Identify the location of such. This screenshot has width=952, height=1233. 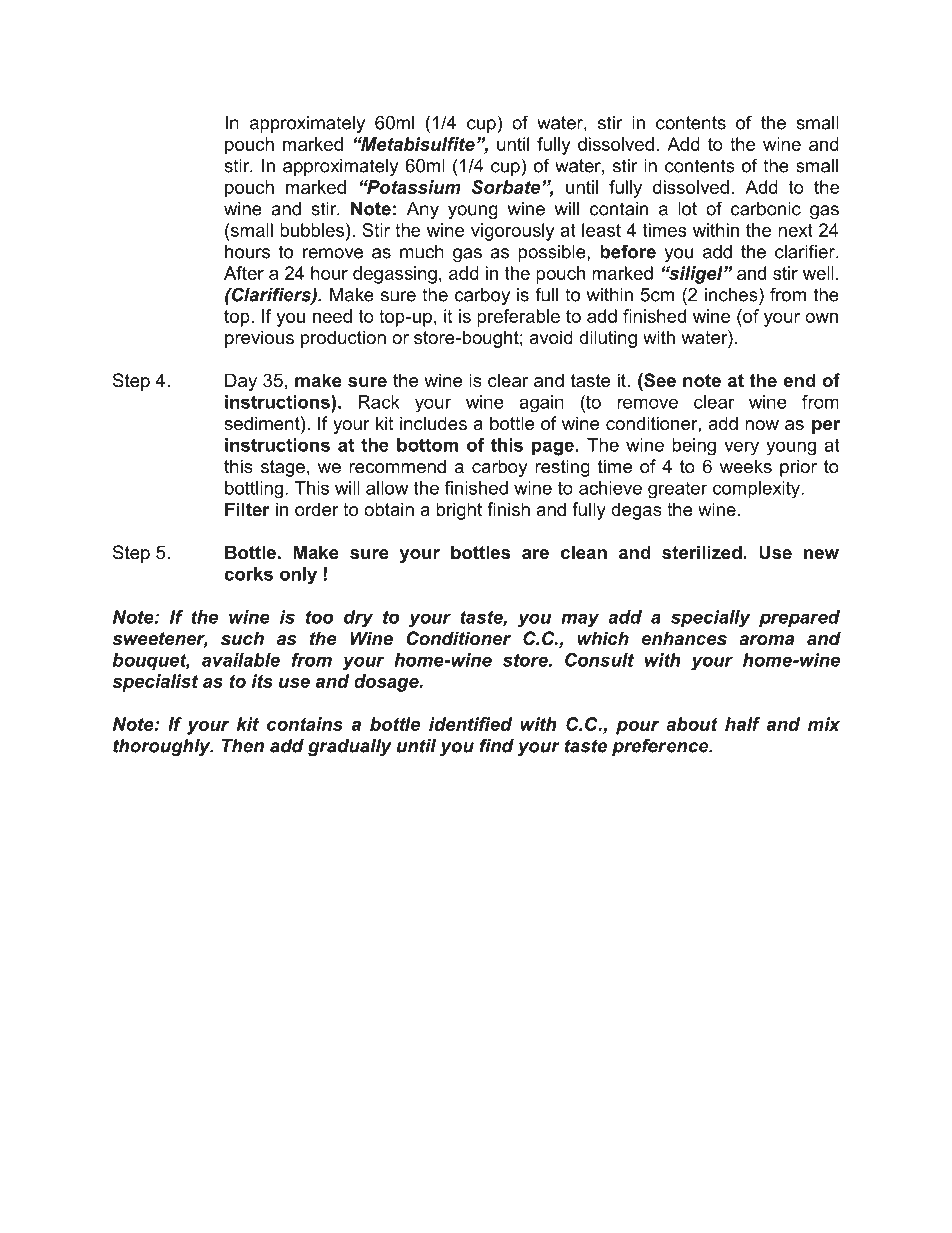
(242, 638).
